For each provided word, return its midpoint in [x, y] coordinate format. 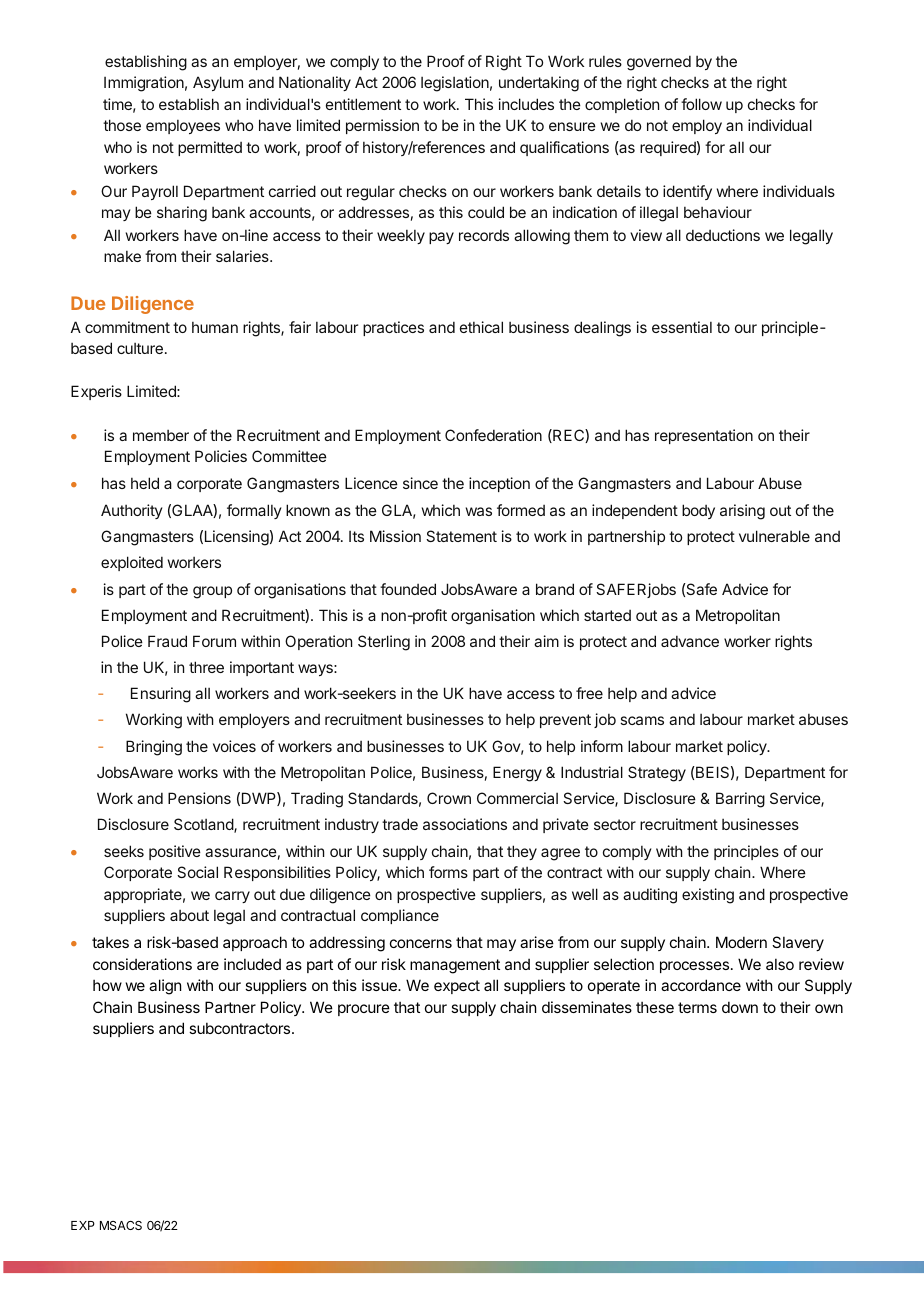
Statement [461, 536]
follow [701, 104]
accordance [701, 985]
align [165, 987]
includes [526, 104]
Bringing [154, 748]
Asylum [218, 83]
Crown [449, 798]
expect [457, 987]
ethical [481, 327]
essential [682, 327]
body [698, 511]
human [215, 327]
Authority [131, 511]
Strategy [657, 774]
